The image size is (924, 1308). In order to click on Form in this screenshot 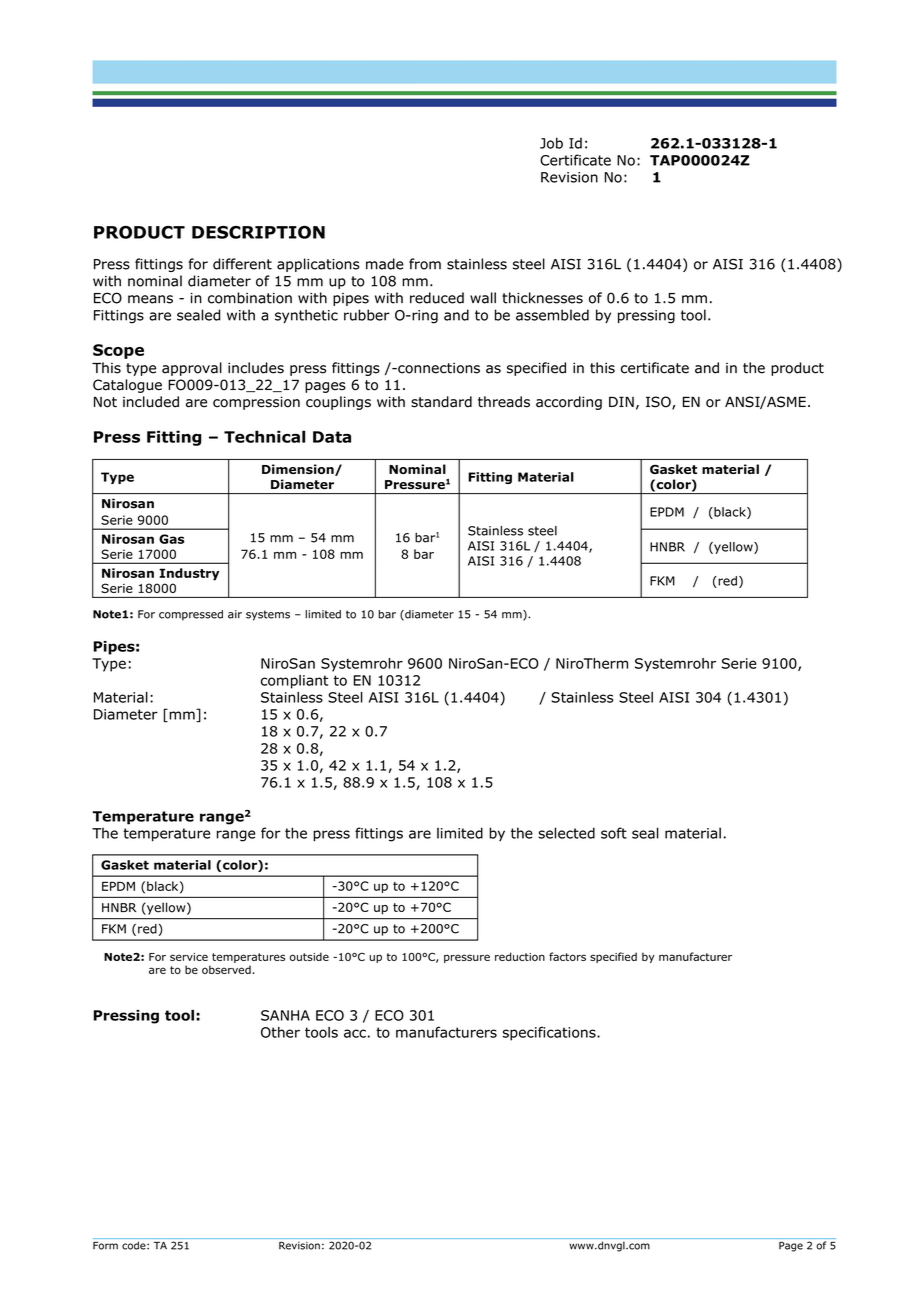, I will do `click(105, 1246)`.
